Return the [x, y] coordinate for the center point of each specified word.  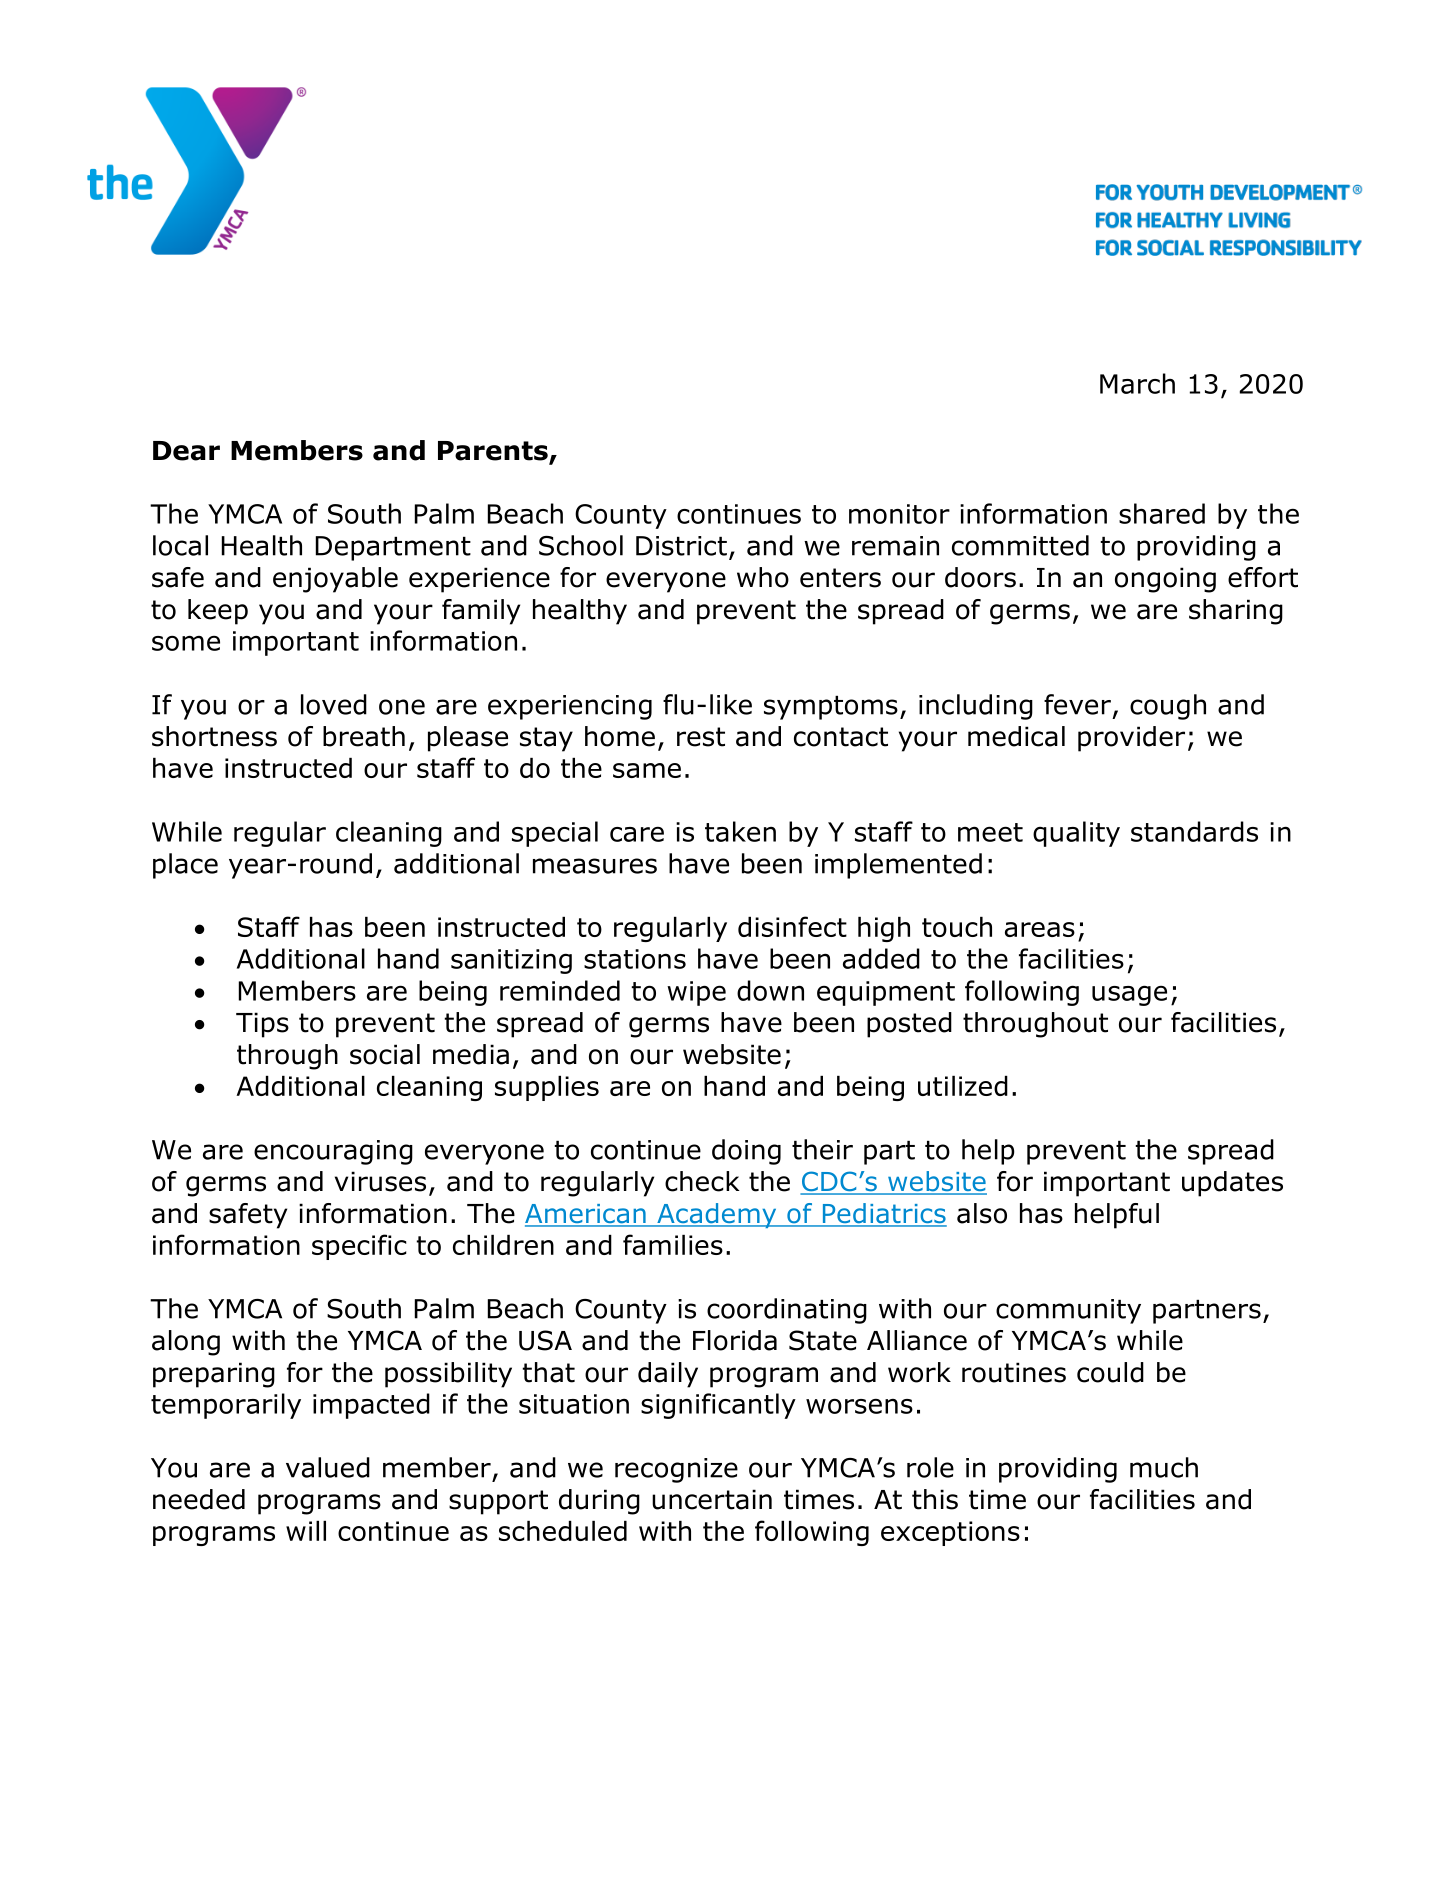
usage [1129, 995]
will [306, 1531]
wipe [696, 993]
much [1164, 1467]
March [1137, 383]
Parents [494, 452]
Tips [262, 1025]
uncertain [712, 1499]
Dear [186, 451]
